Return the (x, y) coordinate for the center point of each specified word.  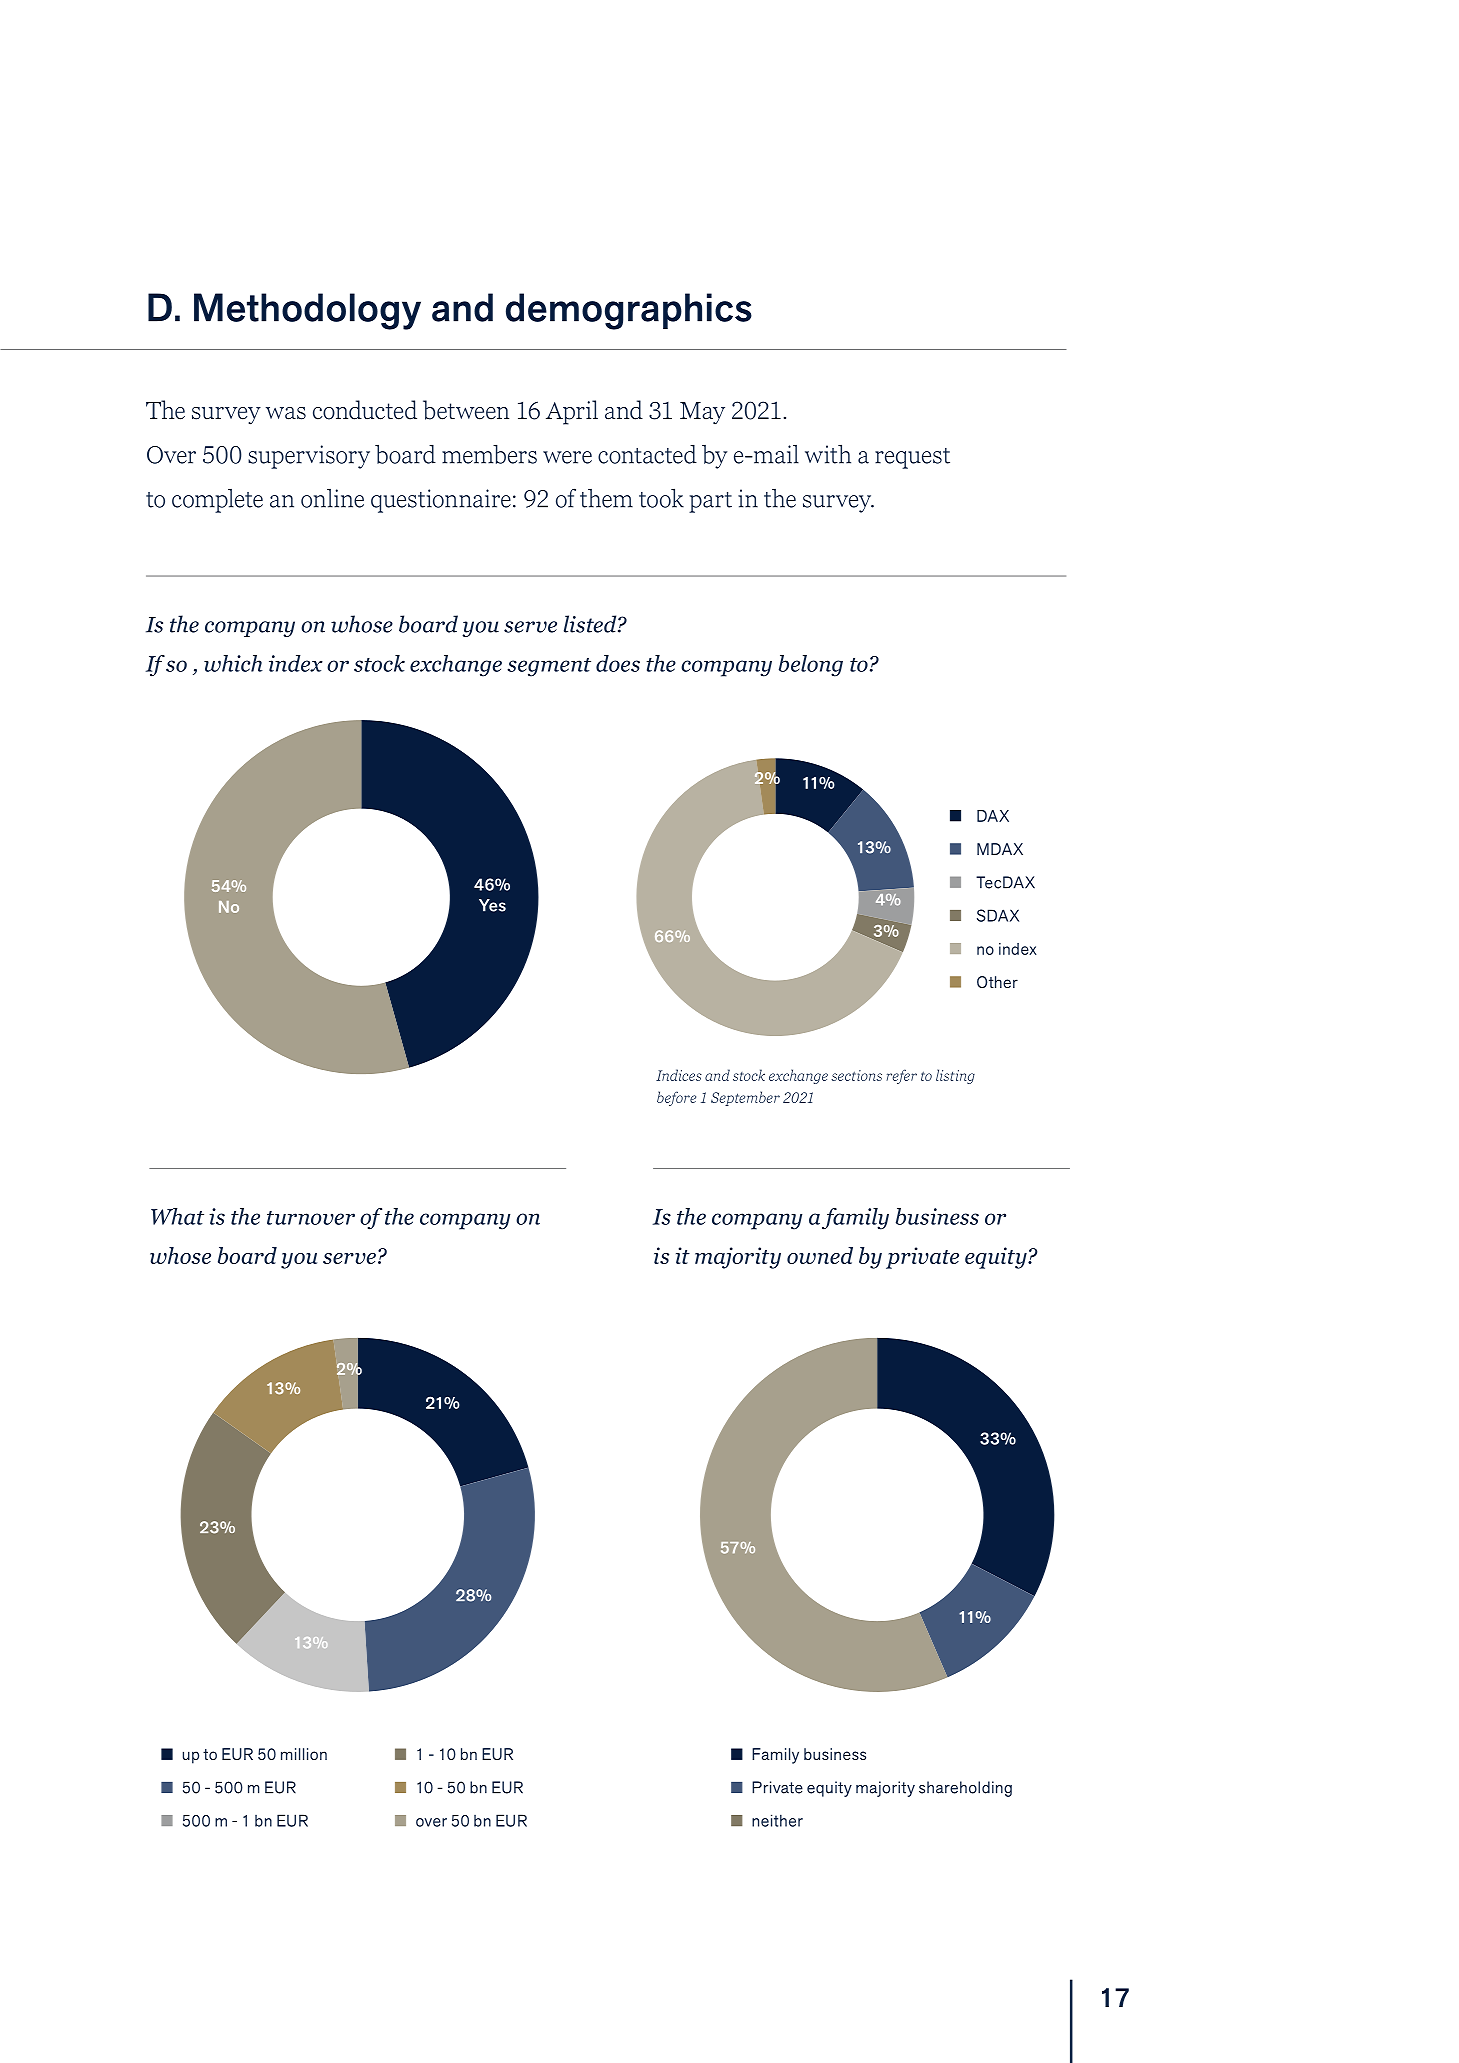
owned (820, 1255)
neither (777, 1820)
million (304, 1754)
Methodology (307, 311)
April (572, 412)
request (912, 458)
